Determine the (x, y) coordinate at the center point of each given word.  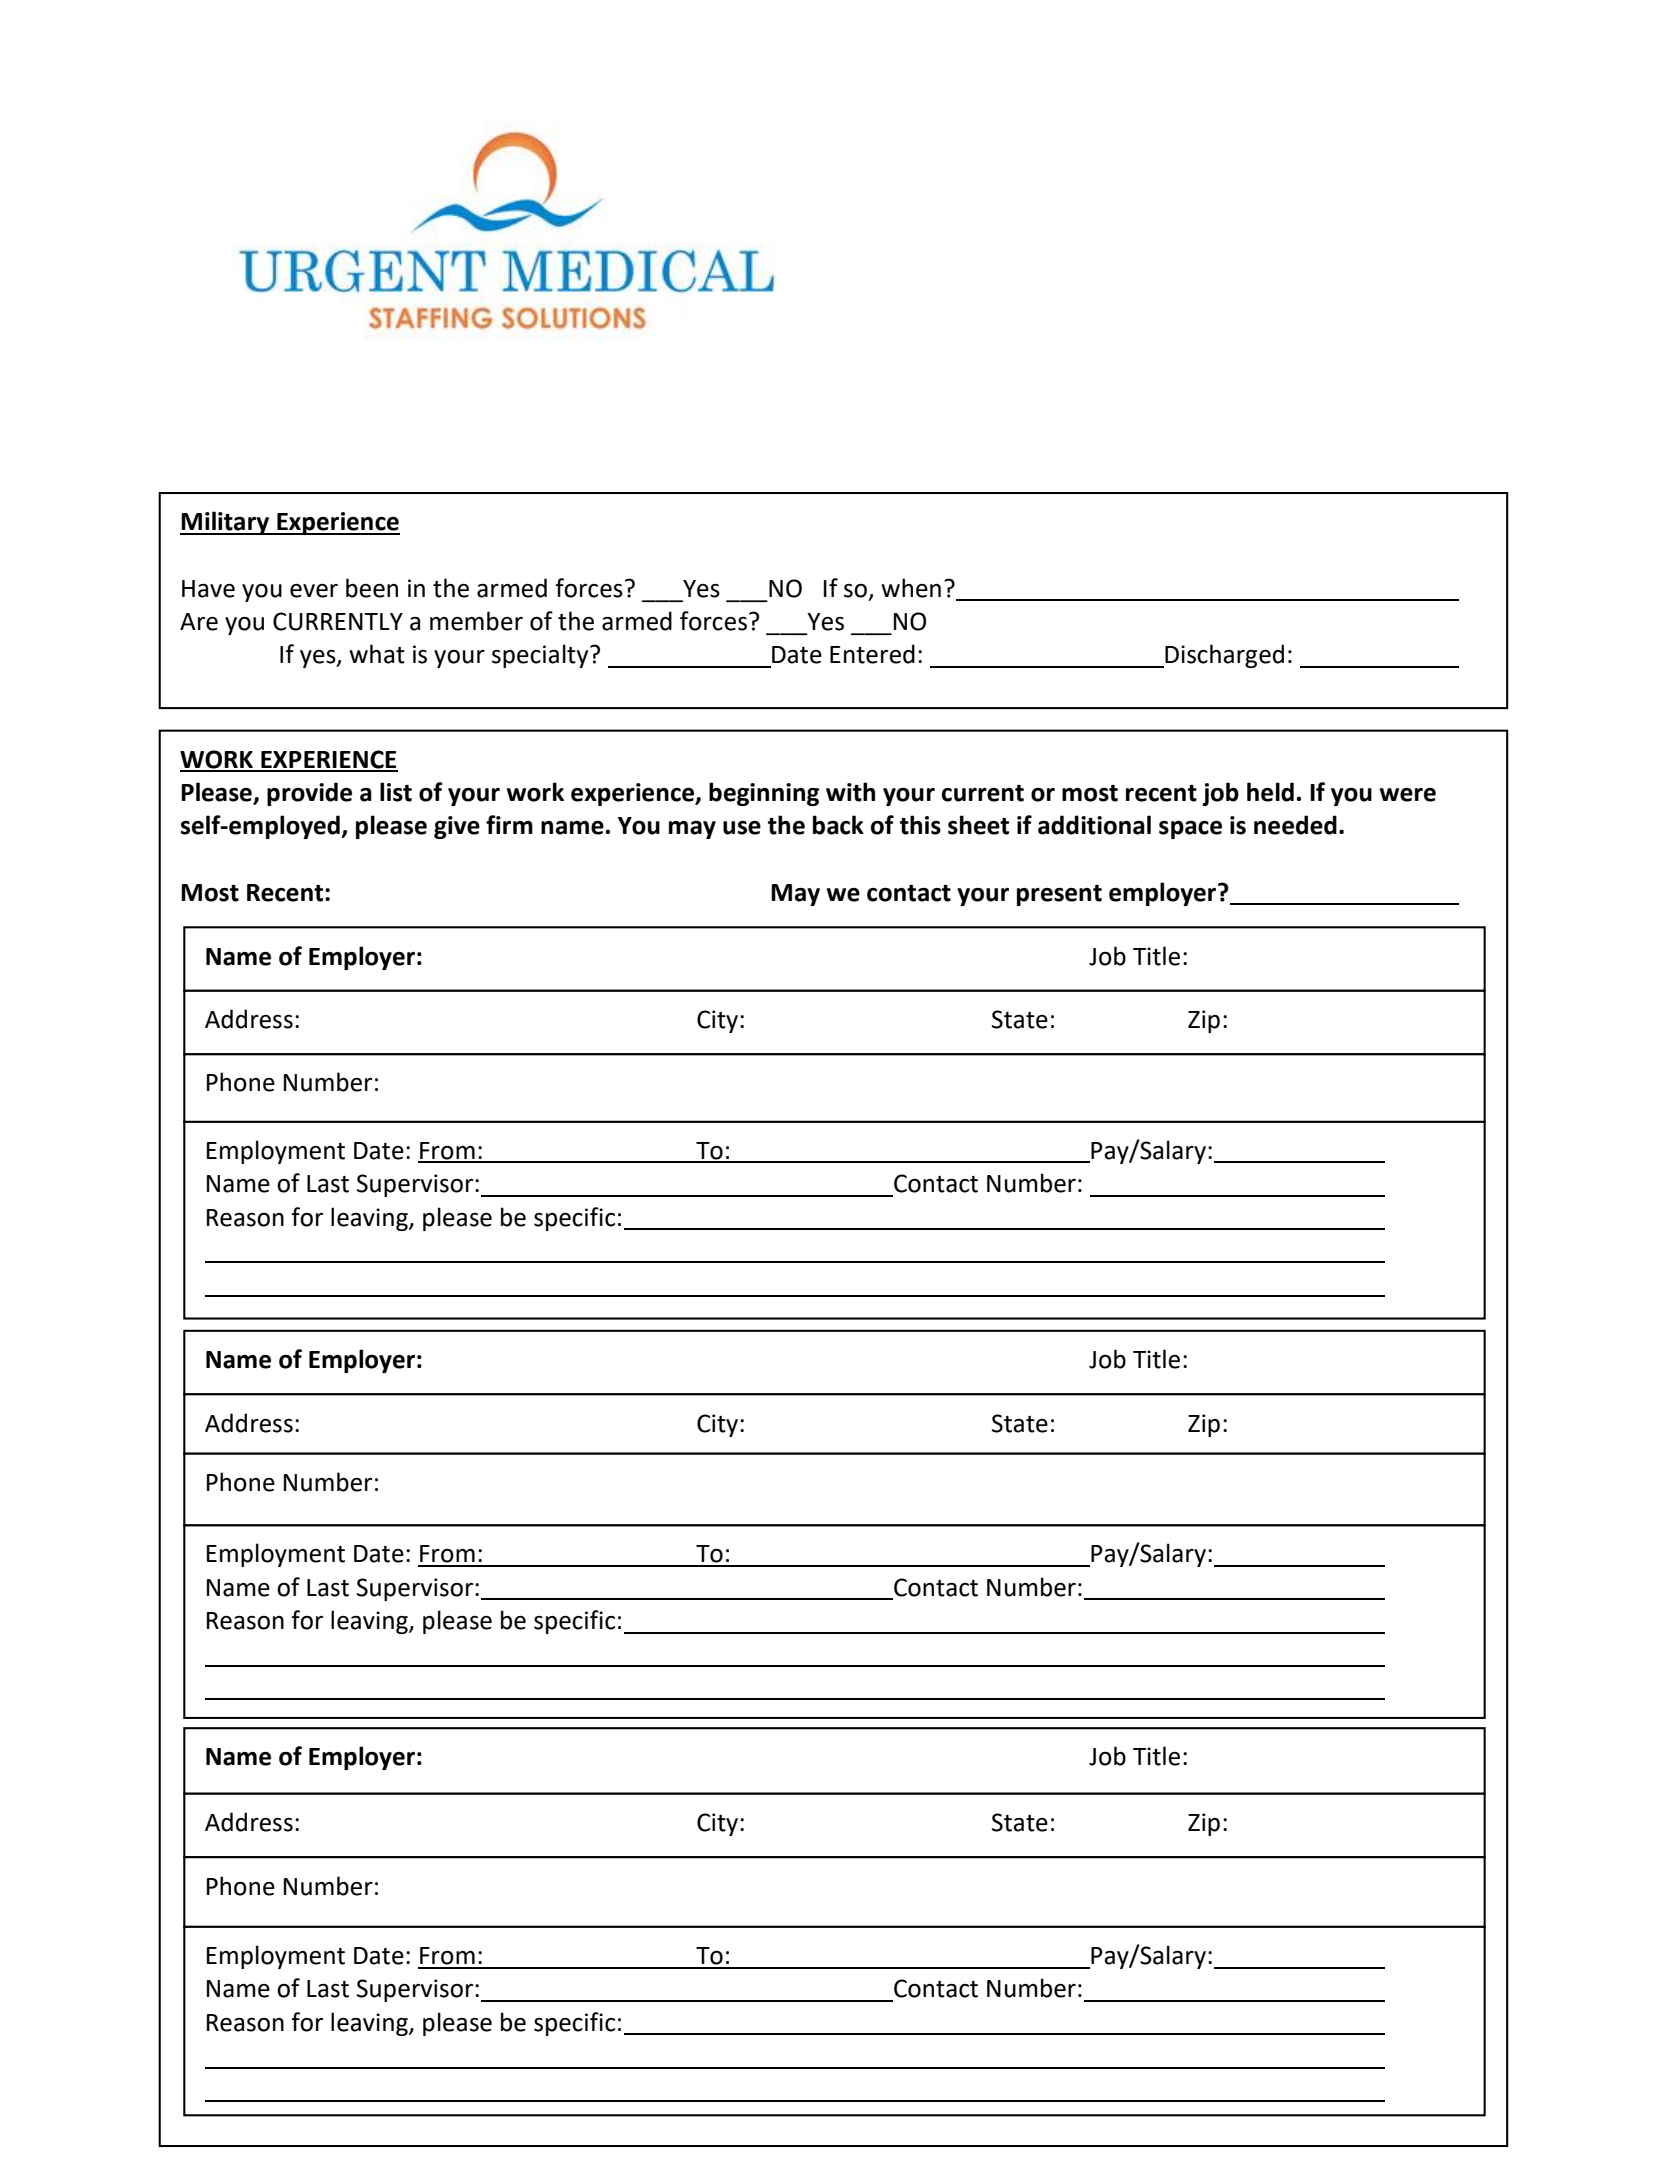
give (457, 827)
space (1190, 830)
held (1270, 792)
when (911, 588)
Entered (872, 654)
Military (226, 523)
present (1059, 895)
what (377, 654)
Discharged (1223, 656)
